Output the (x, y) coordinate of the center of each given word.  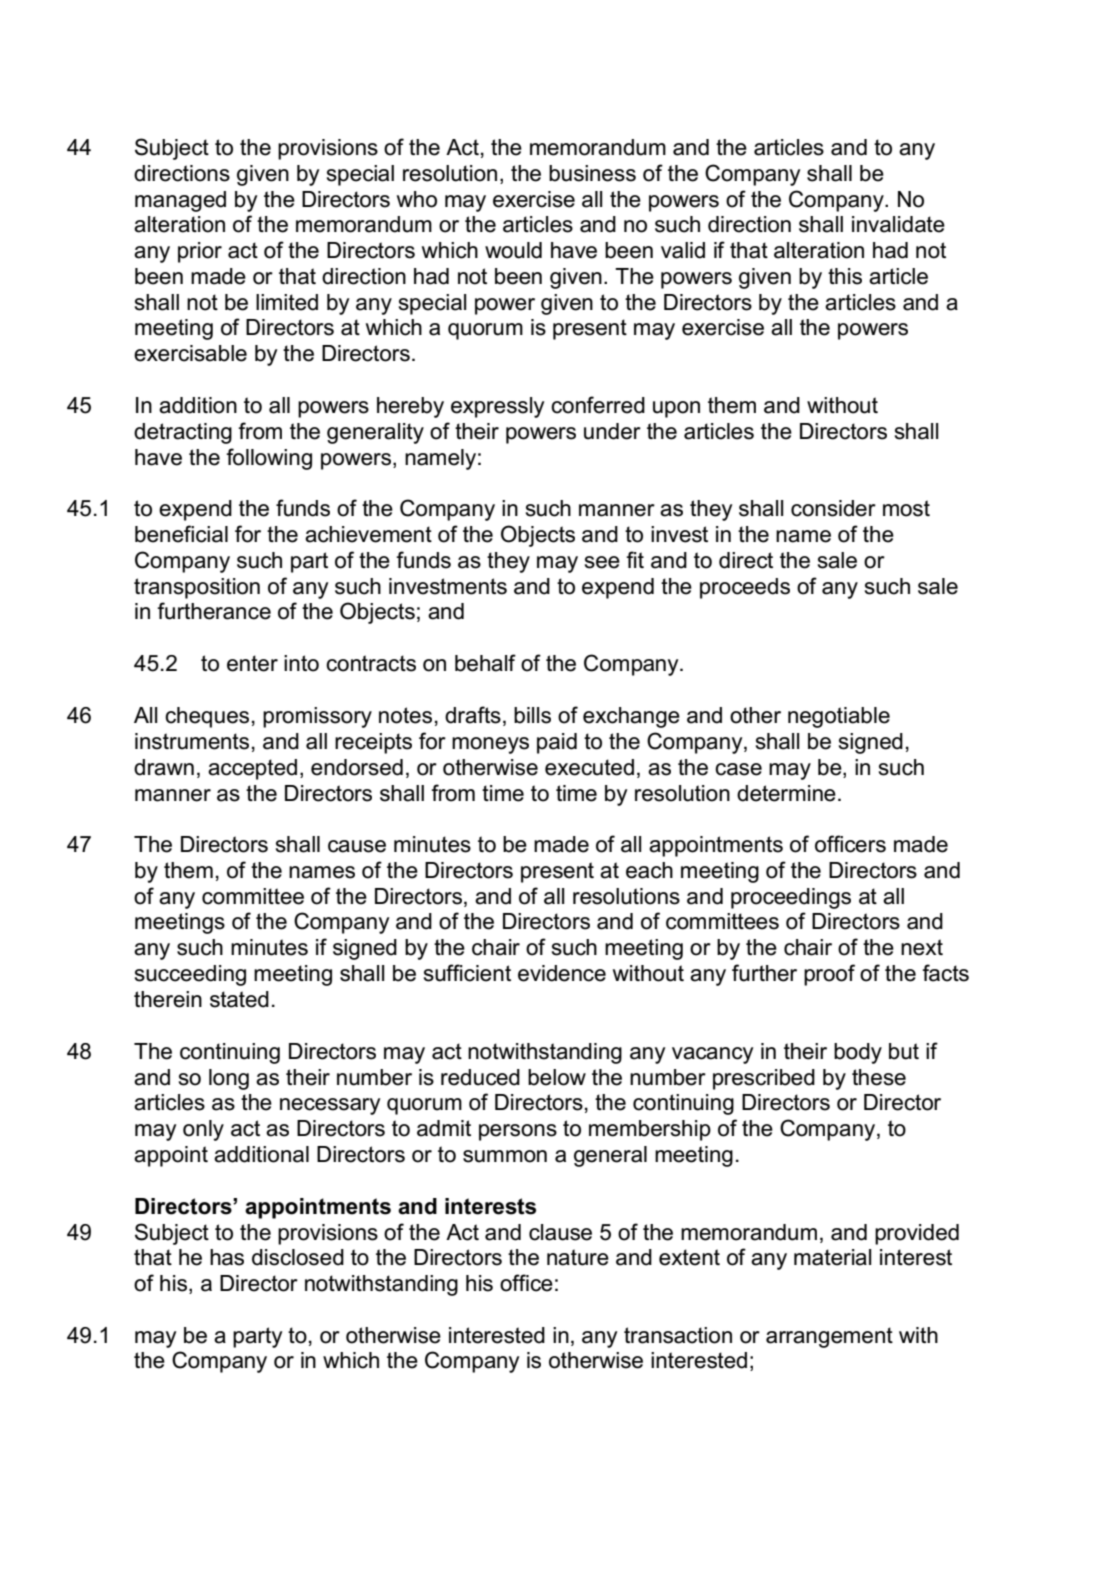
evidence (562, 973)
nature (578, 1257)
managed (180, 201)
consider (833, 508)
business (592, 173)
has (227, 1257)
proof (829, 975)
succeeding (190, 975)
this (845, 276)
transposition (197, 588)
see (602, 562)
